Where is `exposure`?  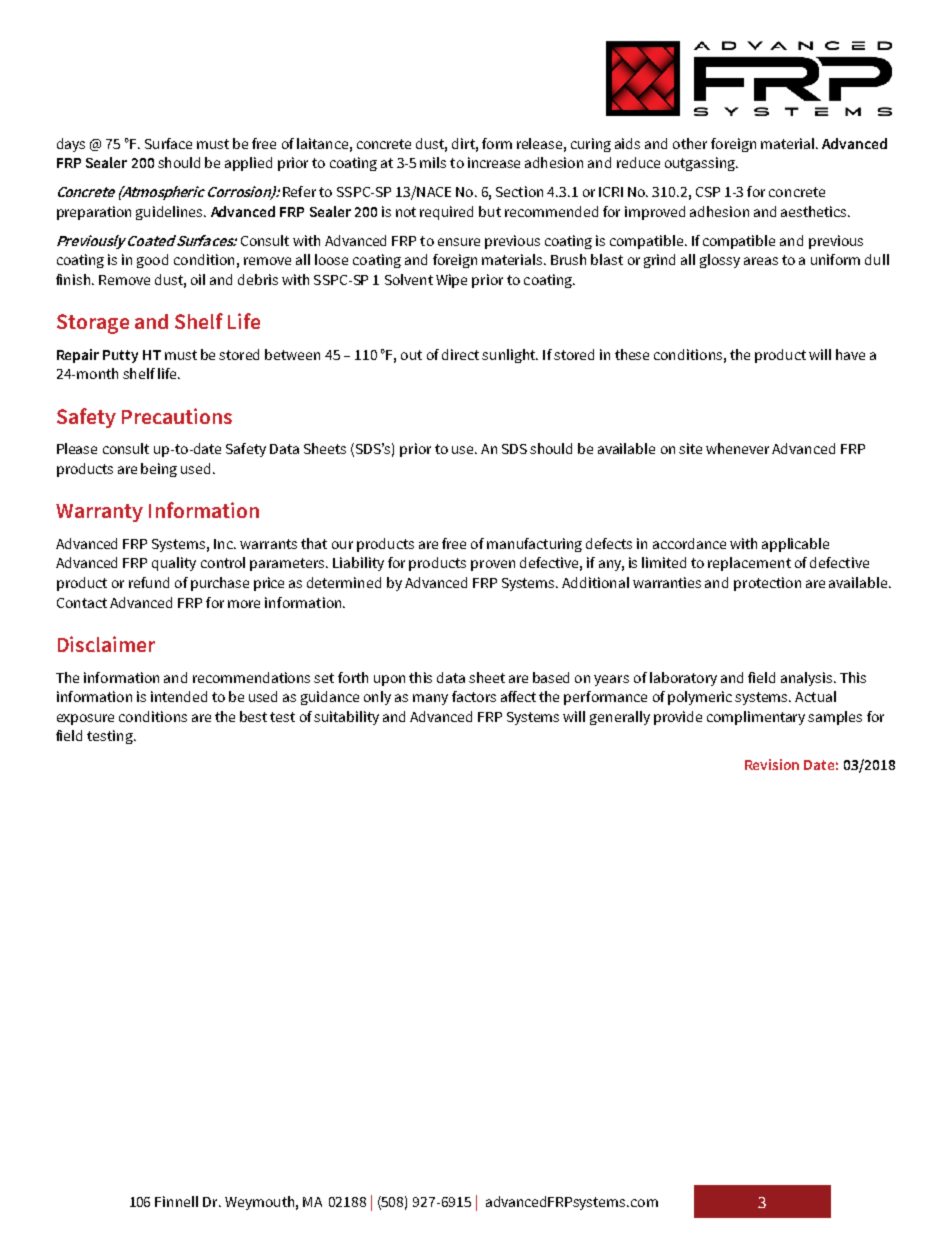 exposure is located at coordinates (85, 719).
